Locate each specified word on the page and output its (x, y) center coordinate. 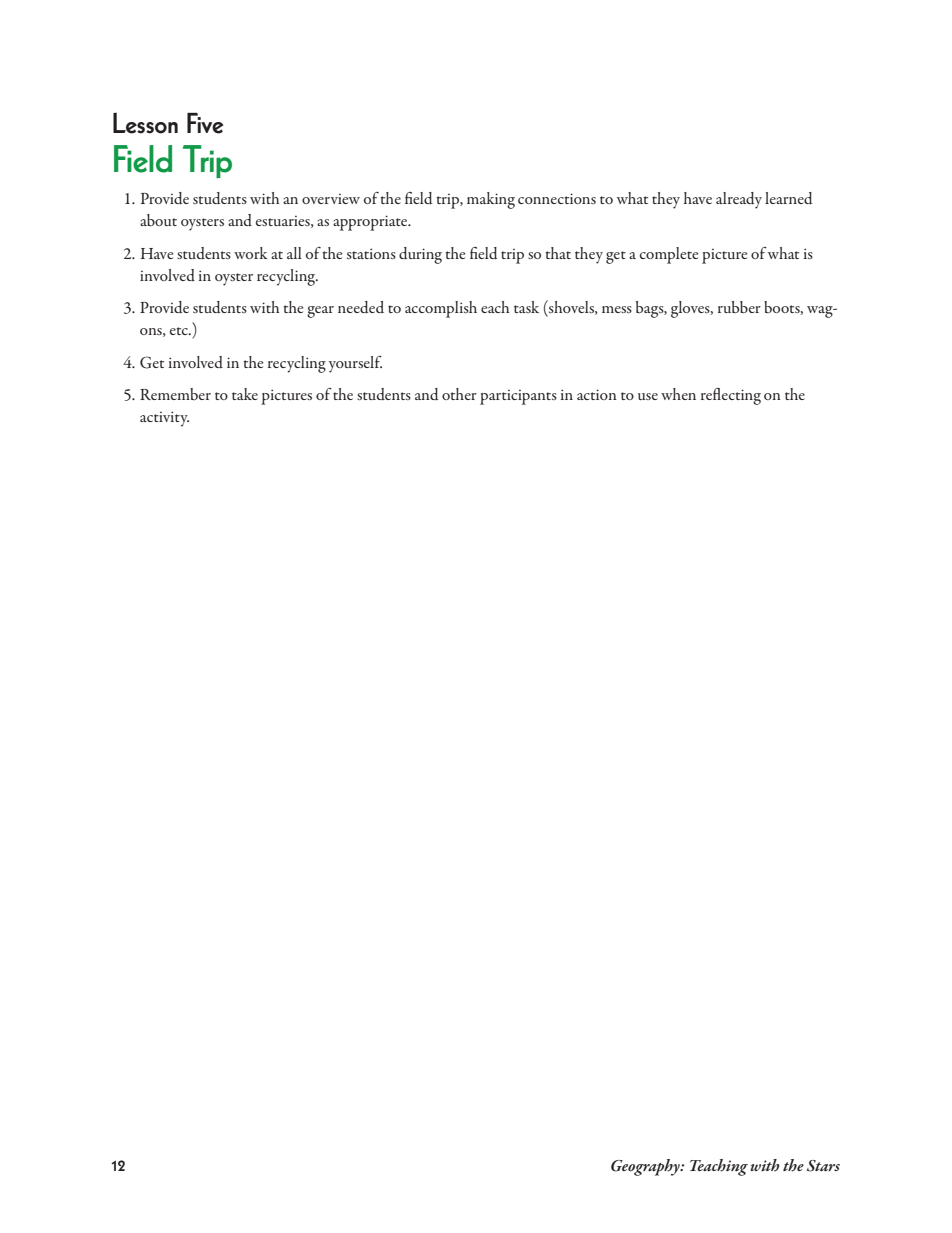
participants (518, 397)
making (491, 200)
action (597, 394)
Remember (175, 394)
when (678, 394)
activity (164, 419)
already (739, 200)
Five (205, 123)
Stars (823, 1166)
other (459, 394)
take (245, 394)
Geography (646, 1167)
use (648, 396)
